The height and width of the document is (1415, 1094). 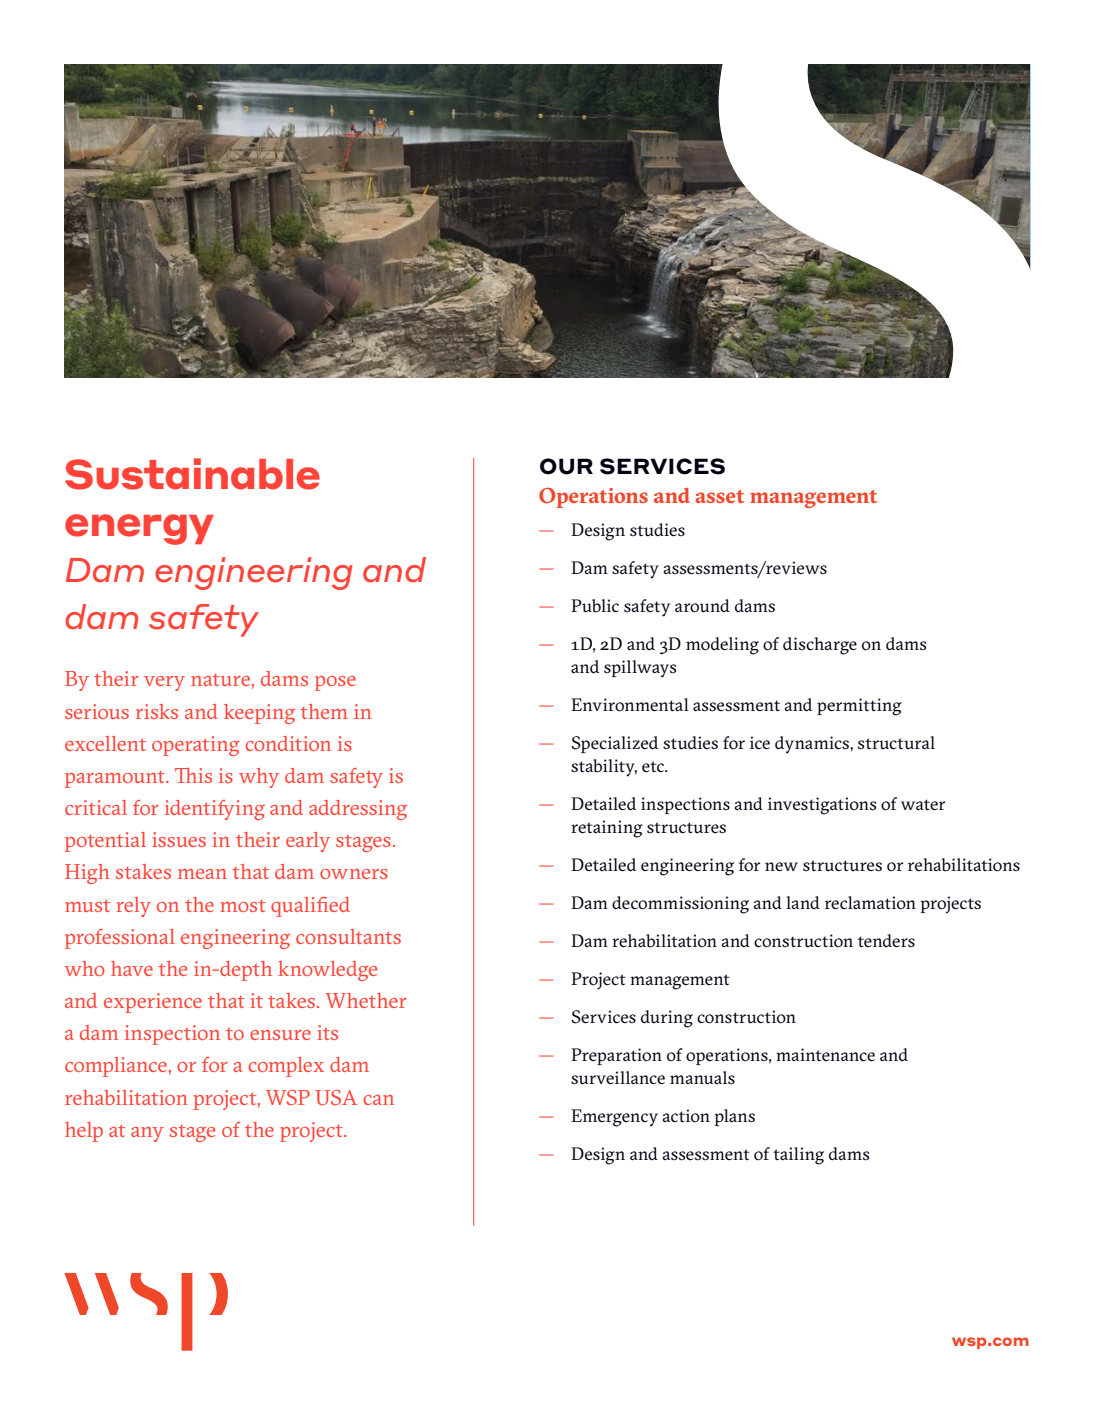 What do you see at coordinates (822, 806) in the document?
I see `investigations` at bounding box center [822, 806].
